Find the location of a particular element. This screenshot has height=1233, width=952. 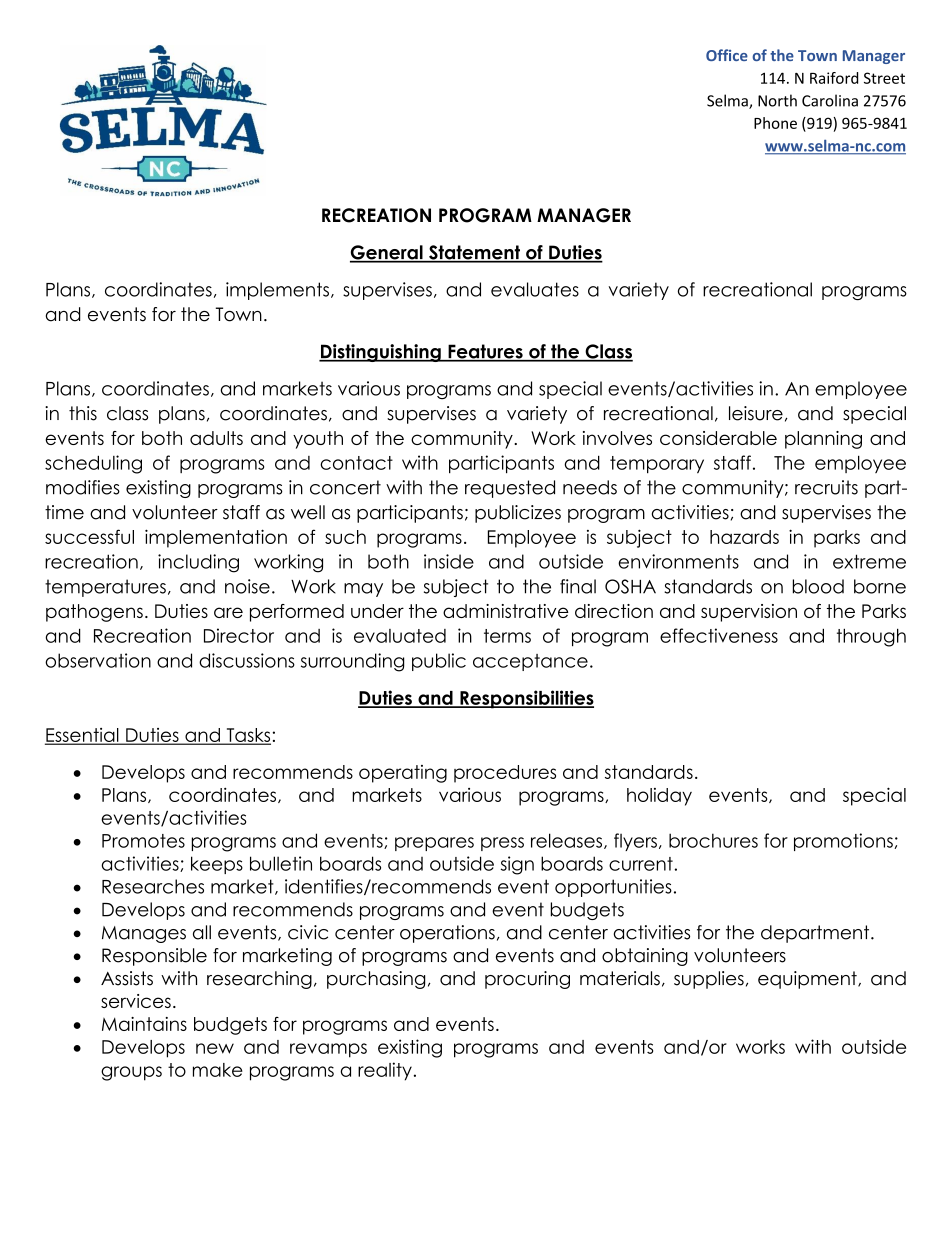

implements is located at coordinates (277, 291).
